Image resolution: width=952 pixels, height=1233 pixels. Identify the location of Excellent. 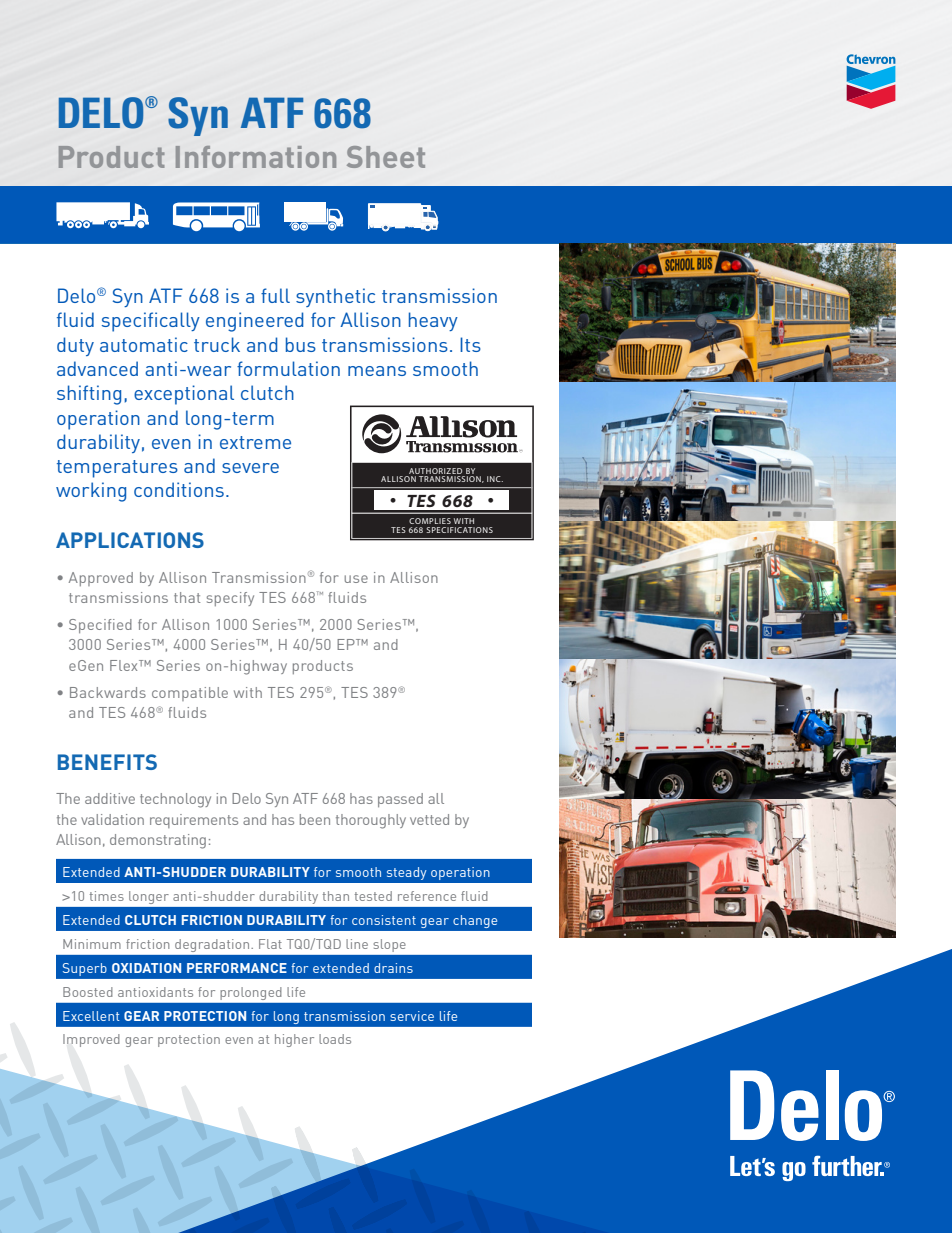
(91, 1016).
